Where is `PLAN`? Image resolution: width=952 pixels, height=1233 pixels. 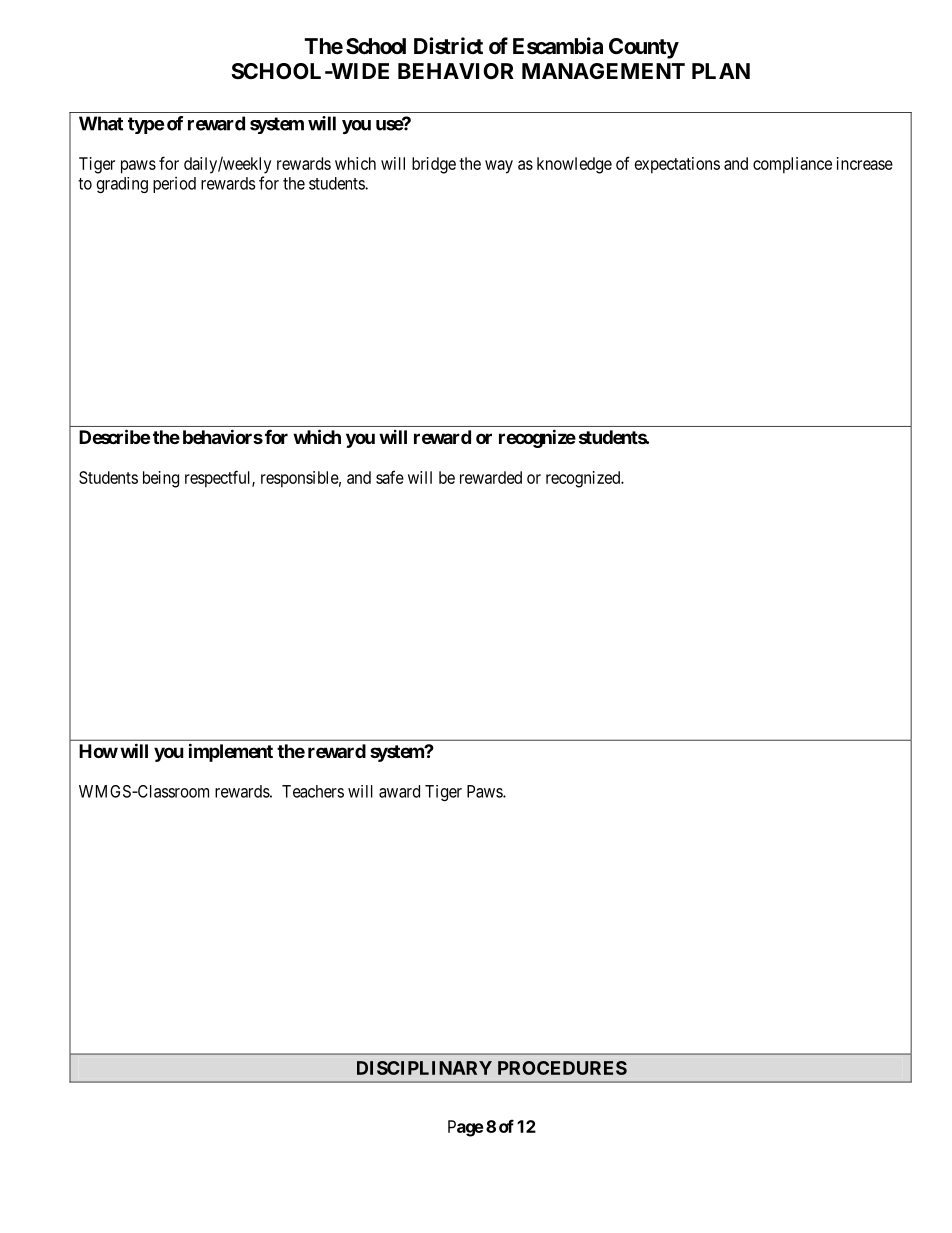
PLAN is located at coordinates (721, 71).
